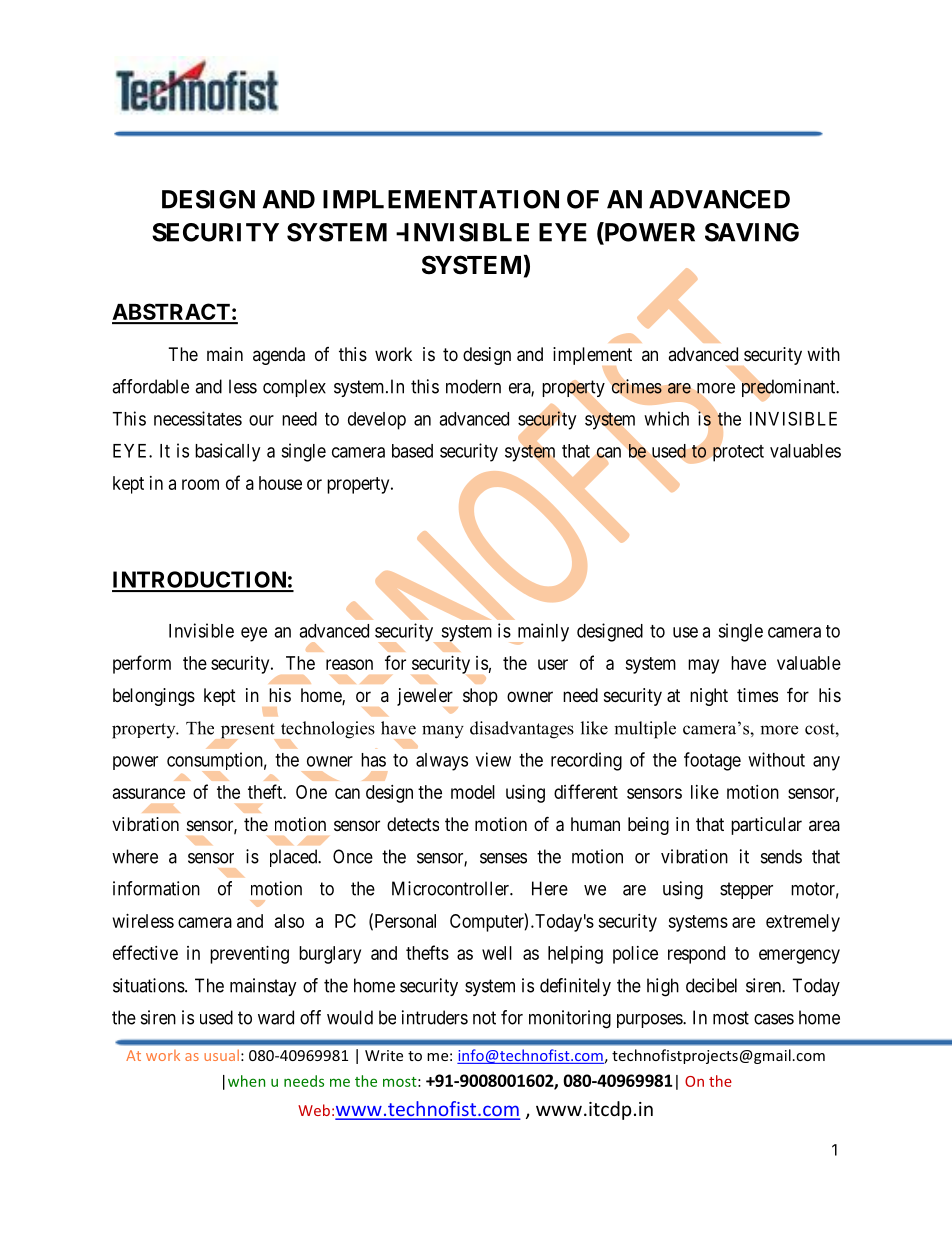 Image resolution: width=952 pixels, height=1233 pixels. What do you see at coordinates (221, 1055) in the screenshot?
I see `usual` at bounding box center [221, 1055].
